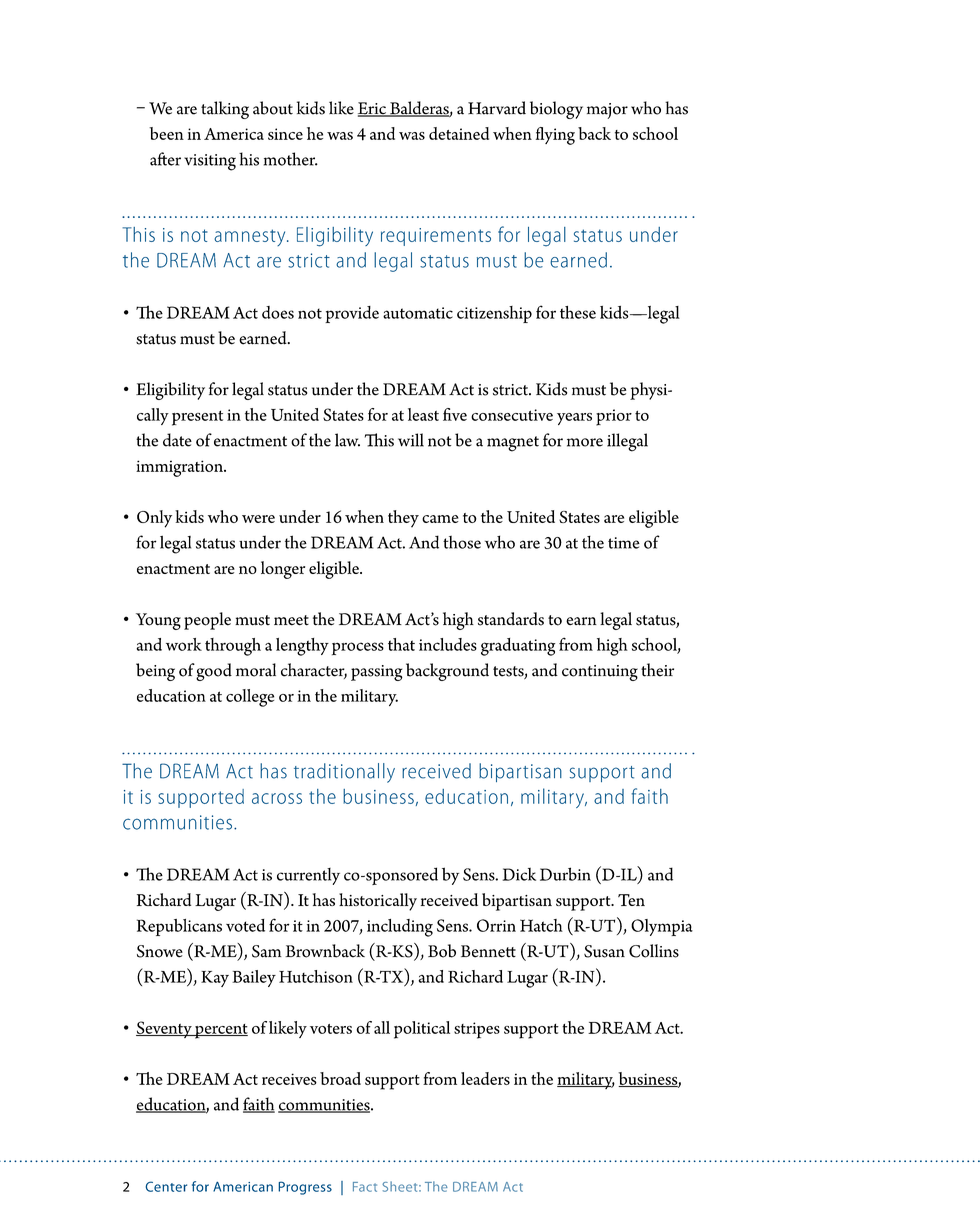  I want to click on detained, so click(459, 133).
